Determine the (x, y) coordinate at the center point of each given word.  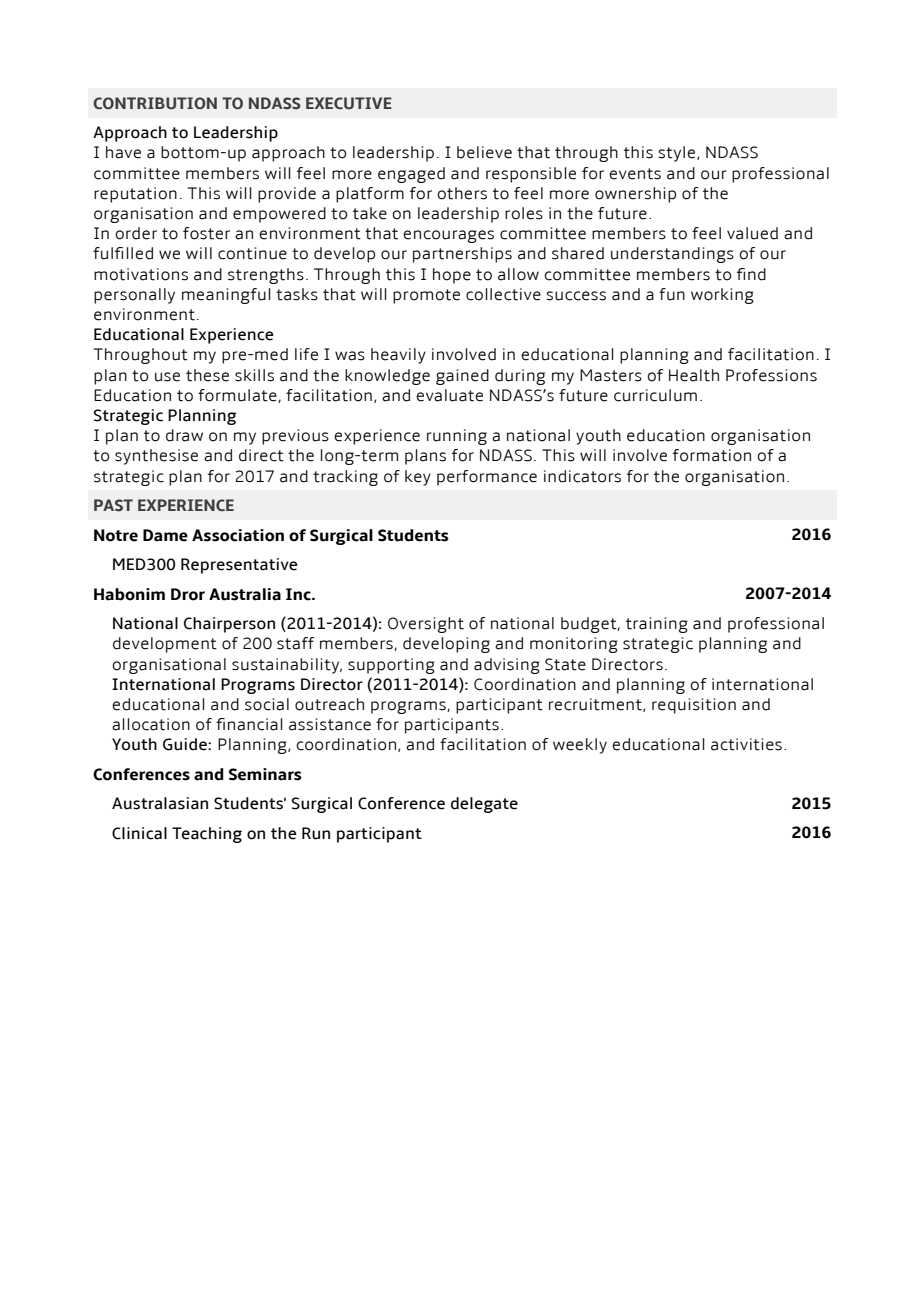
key (418, 478)
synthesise (156, 457)
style (678, 154)
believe (484, 152)
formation (712, 455)
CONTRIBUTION (155, 103)
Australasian (160, 803)
